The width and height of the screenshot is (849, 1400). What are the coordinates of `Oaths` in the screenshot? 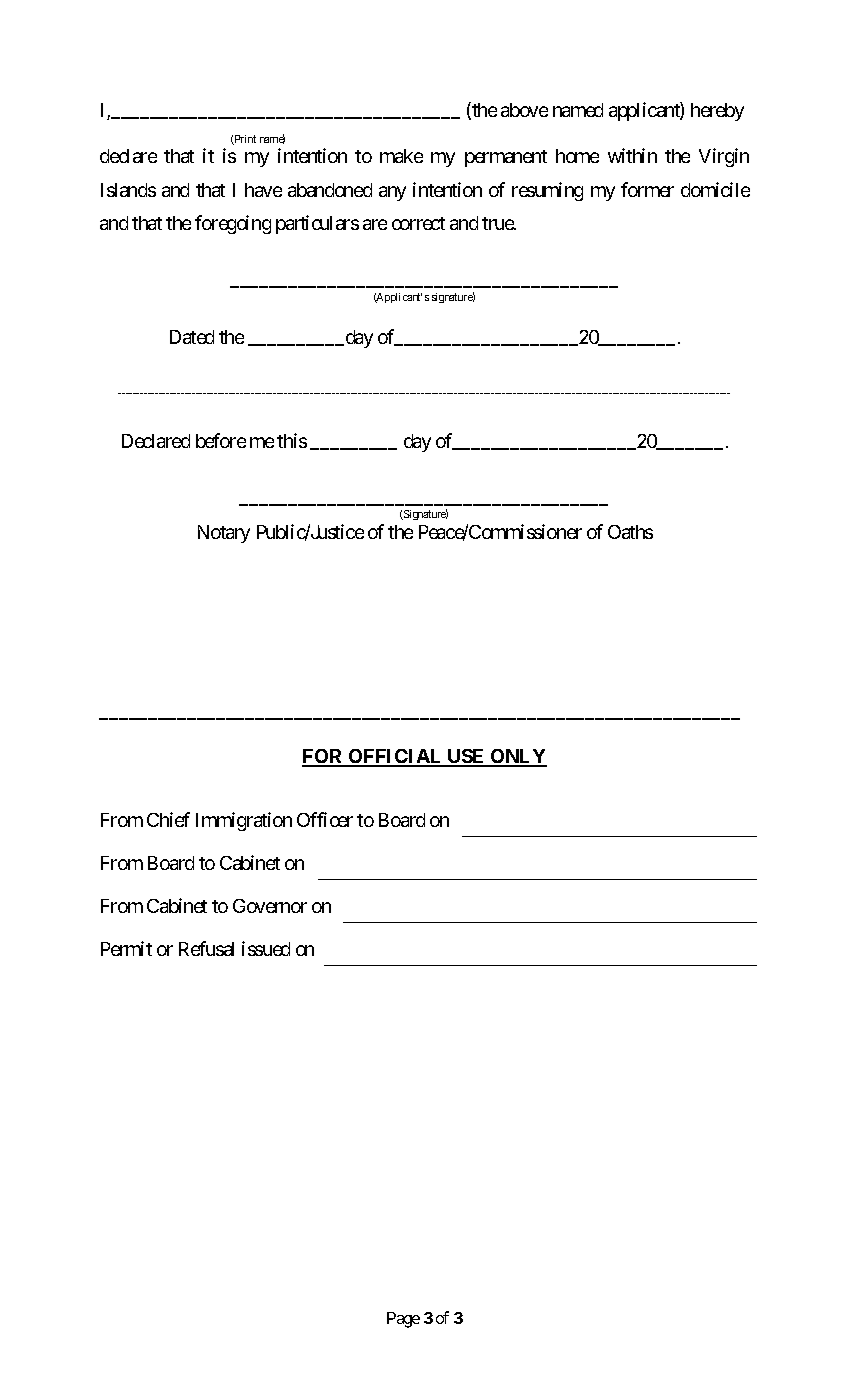 It's located at (630, 532).
